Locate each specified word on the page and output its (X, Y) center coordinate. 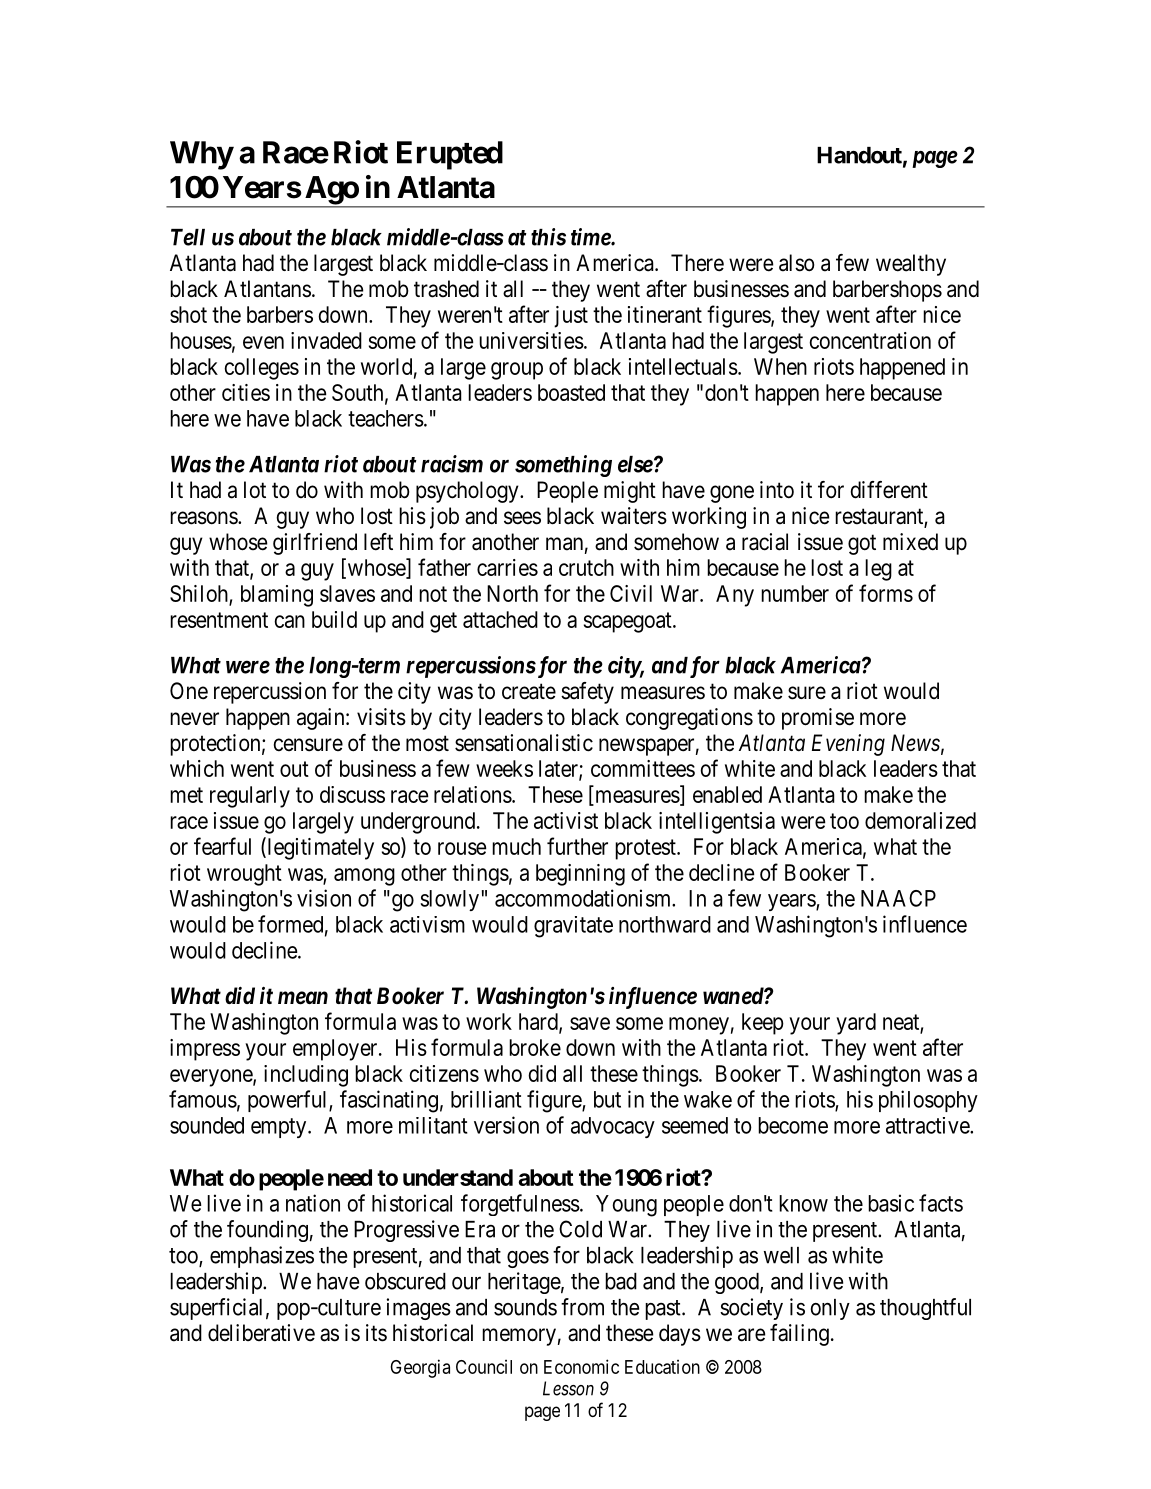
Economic (581, 1366)
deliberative (261, 1333)
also (796, 263)
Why (201, 155)
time (591, 237)
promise (818, 719)
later (559, 770)
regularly (250, 797)
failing (799, 1335)
